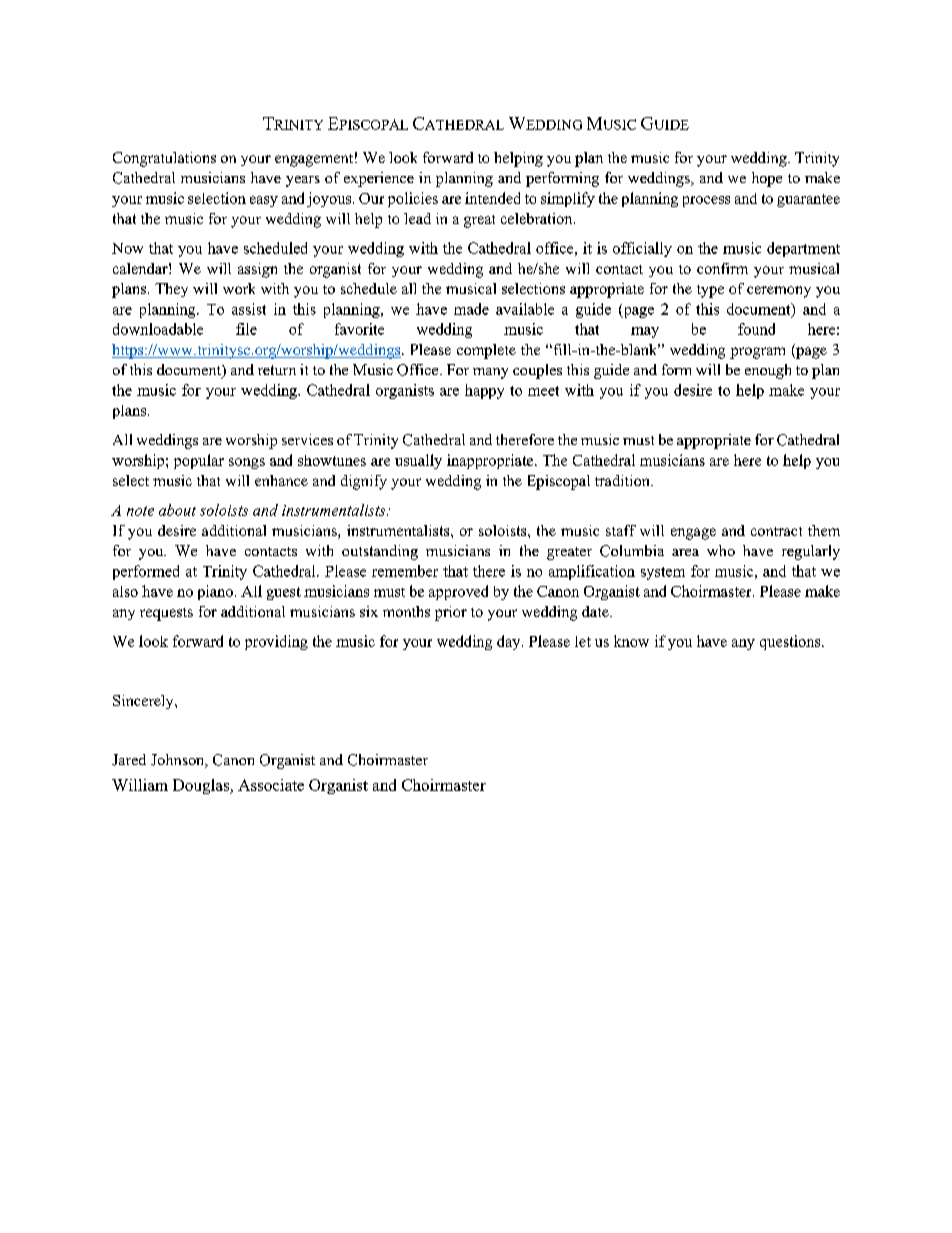 The image size is (952, 1233). Describe the element at coordinates (179, 761) in the screenshot. I see `Johnson` at that location.
